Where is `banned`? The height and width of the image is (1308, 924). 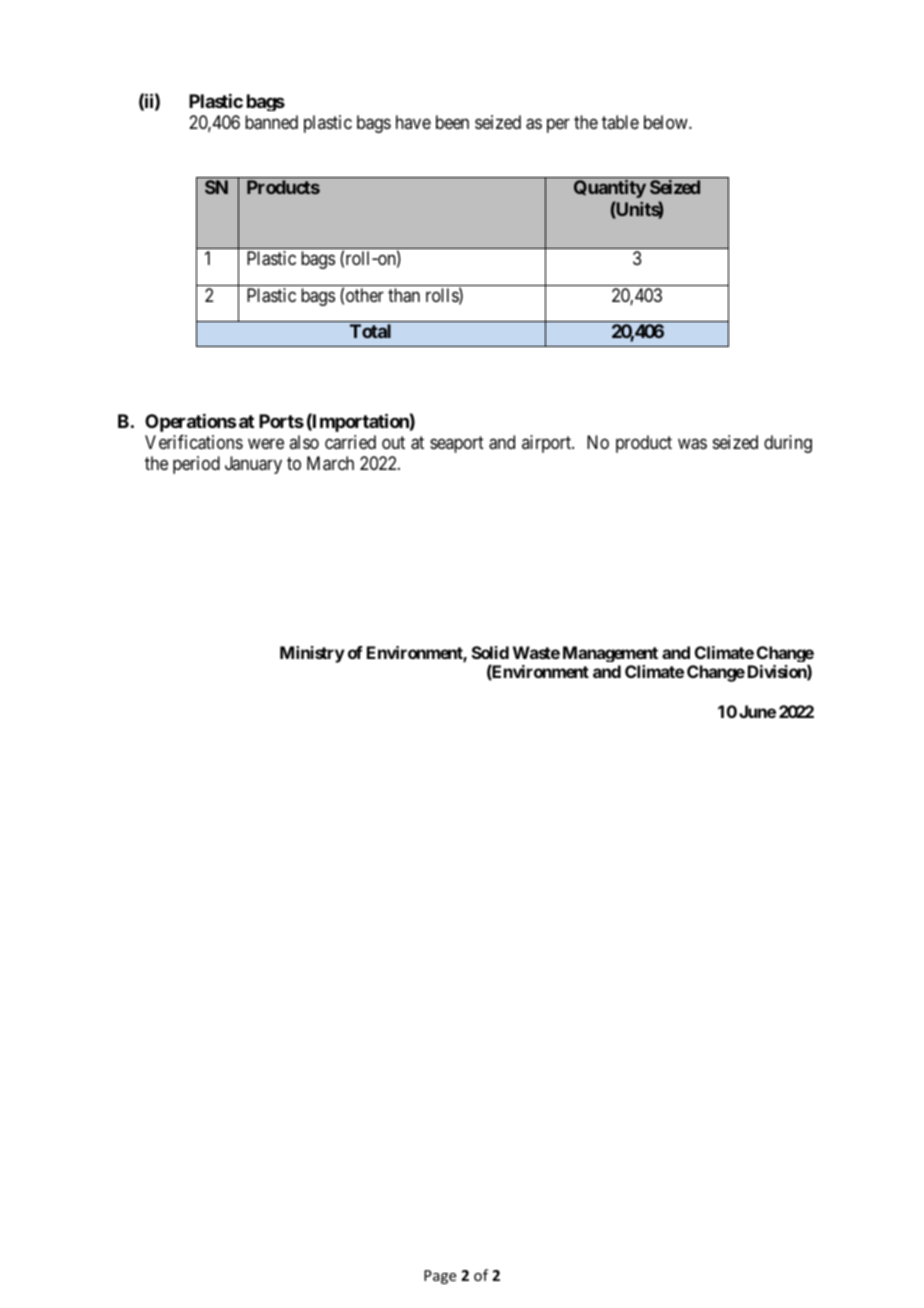 banned is located at coordinates (271, 122).
